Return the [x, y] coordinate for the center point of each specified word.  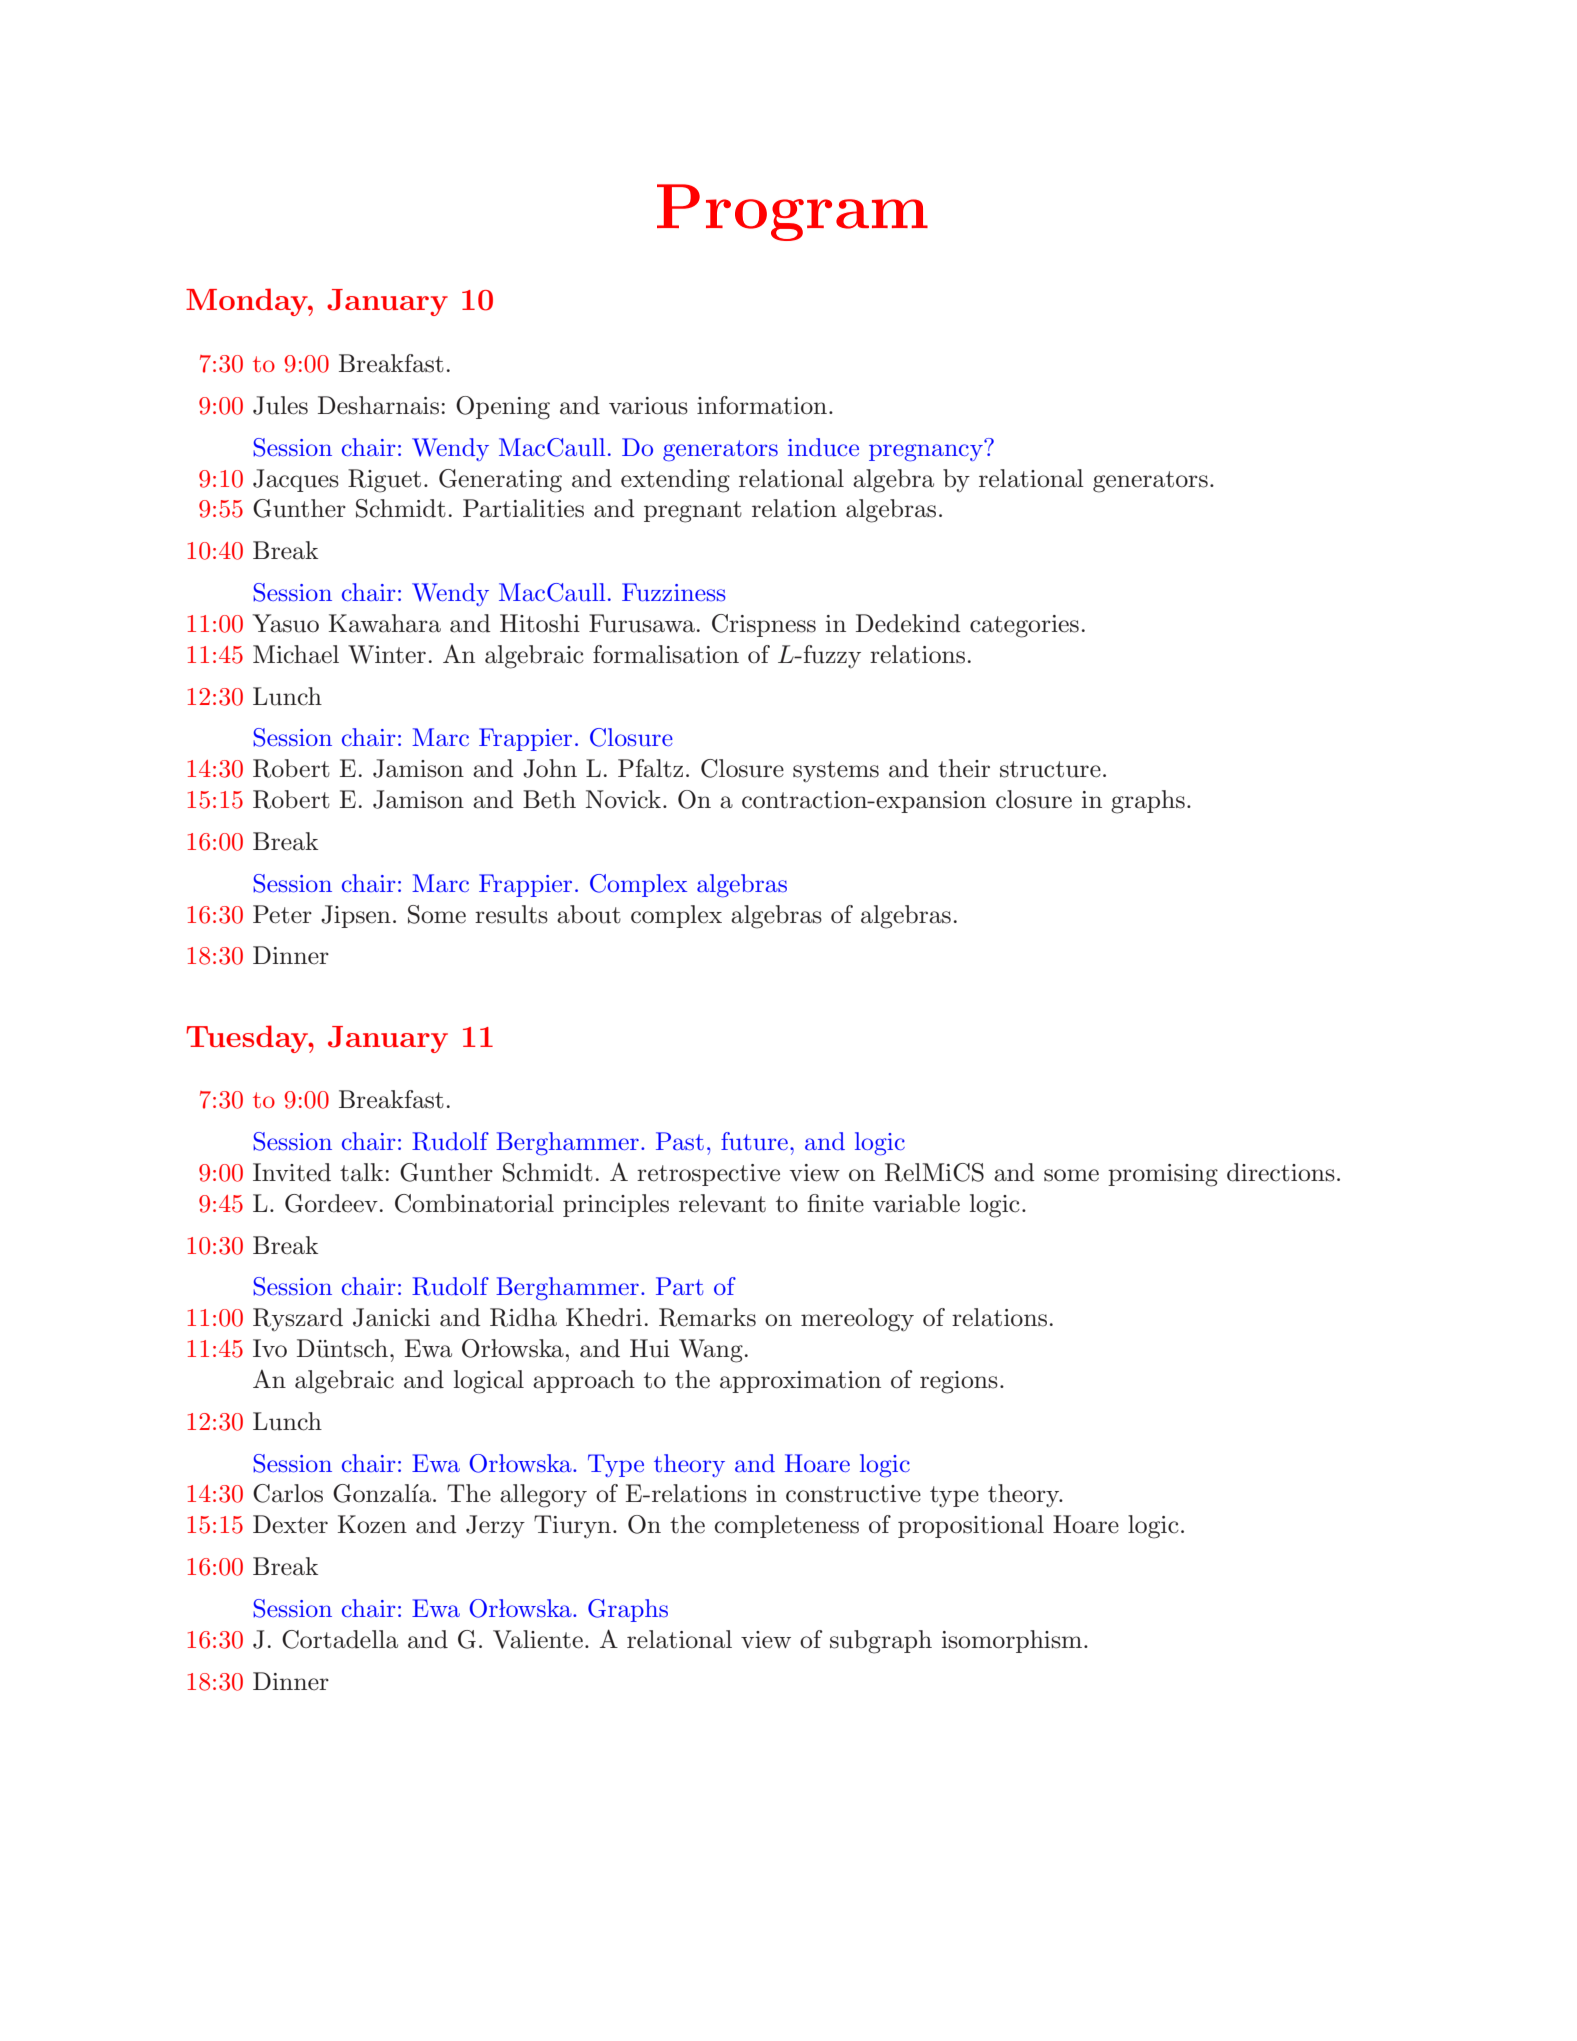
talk [361, 1172]
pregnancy [926, 453]
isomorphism [1013, 1641]
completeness [786, 1526]
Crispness [764, 625]
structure [1050, 769]
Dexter [290, 1524]
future [754, 1141]
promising [1163, 1175]
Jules [280, 405]
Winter [387, 654]
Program [792, 212]
